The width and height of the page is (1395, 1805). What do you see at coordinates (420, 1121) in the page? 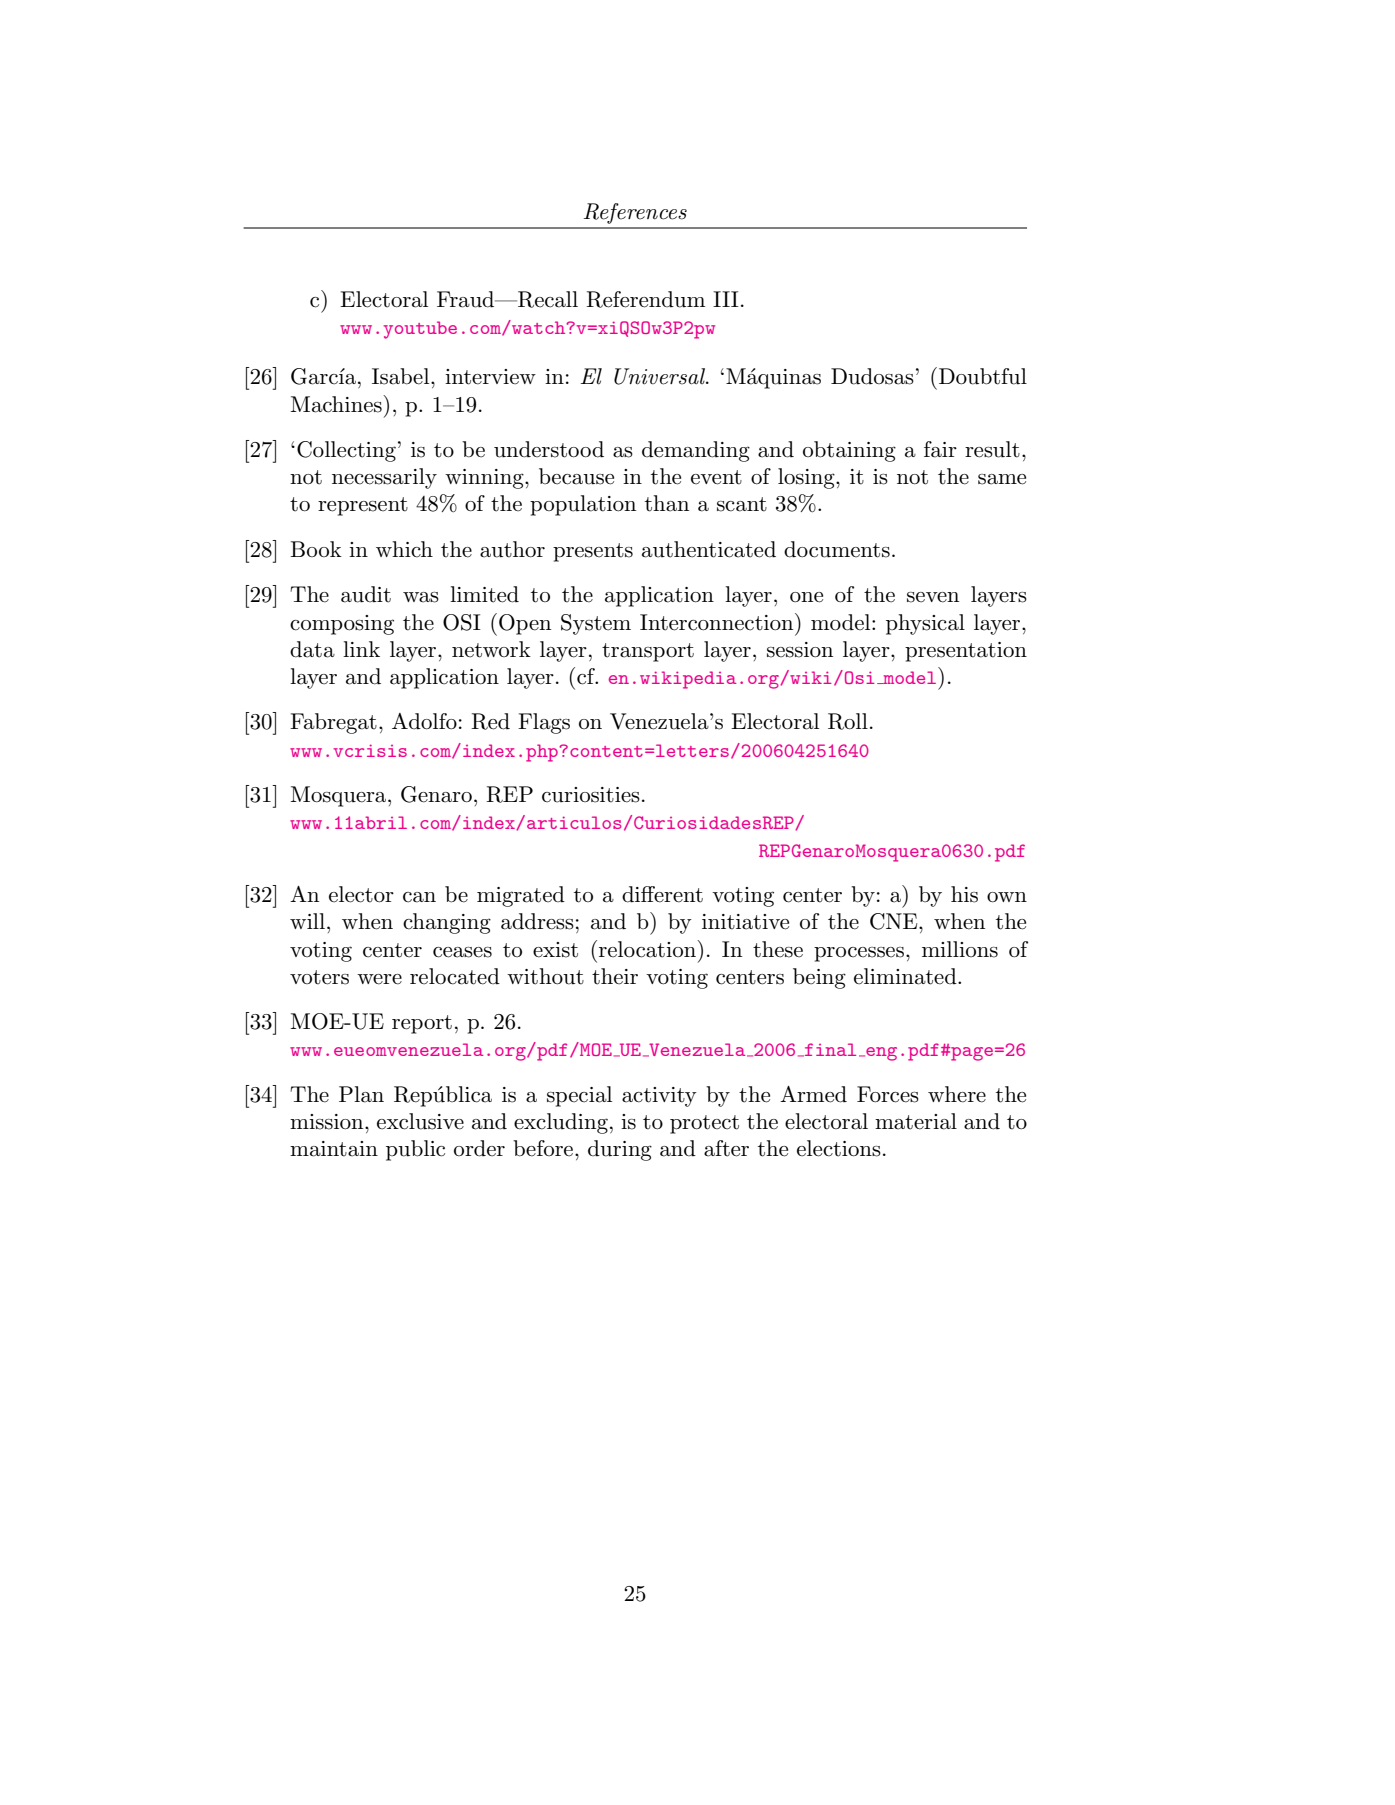
I see `exclusive` at bounding box center [420, 1121].
